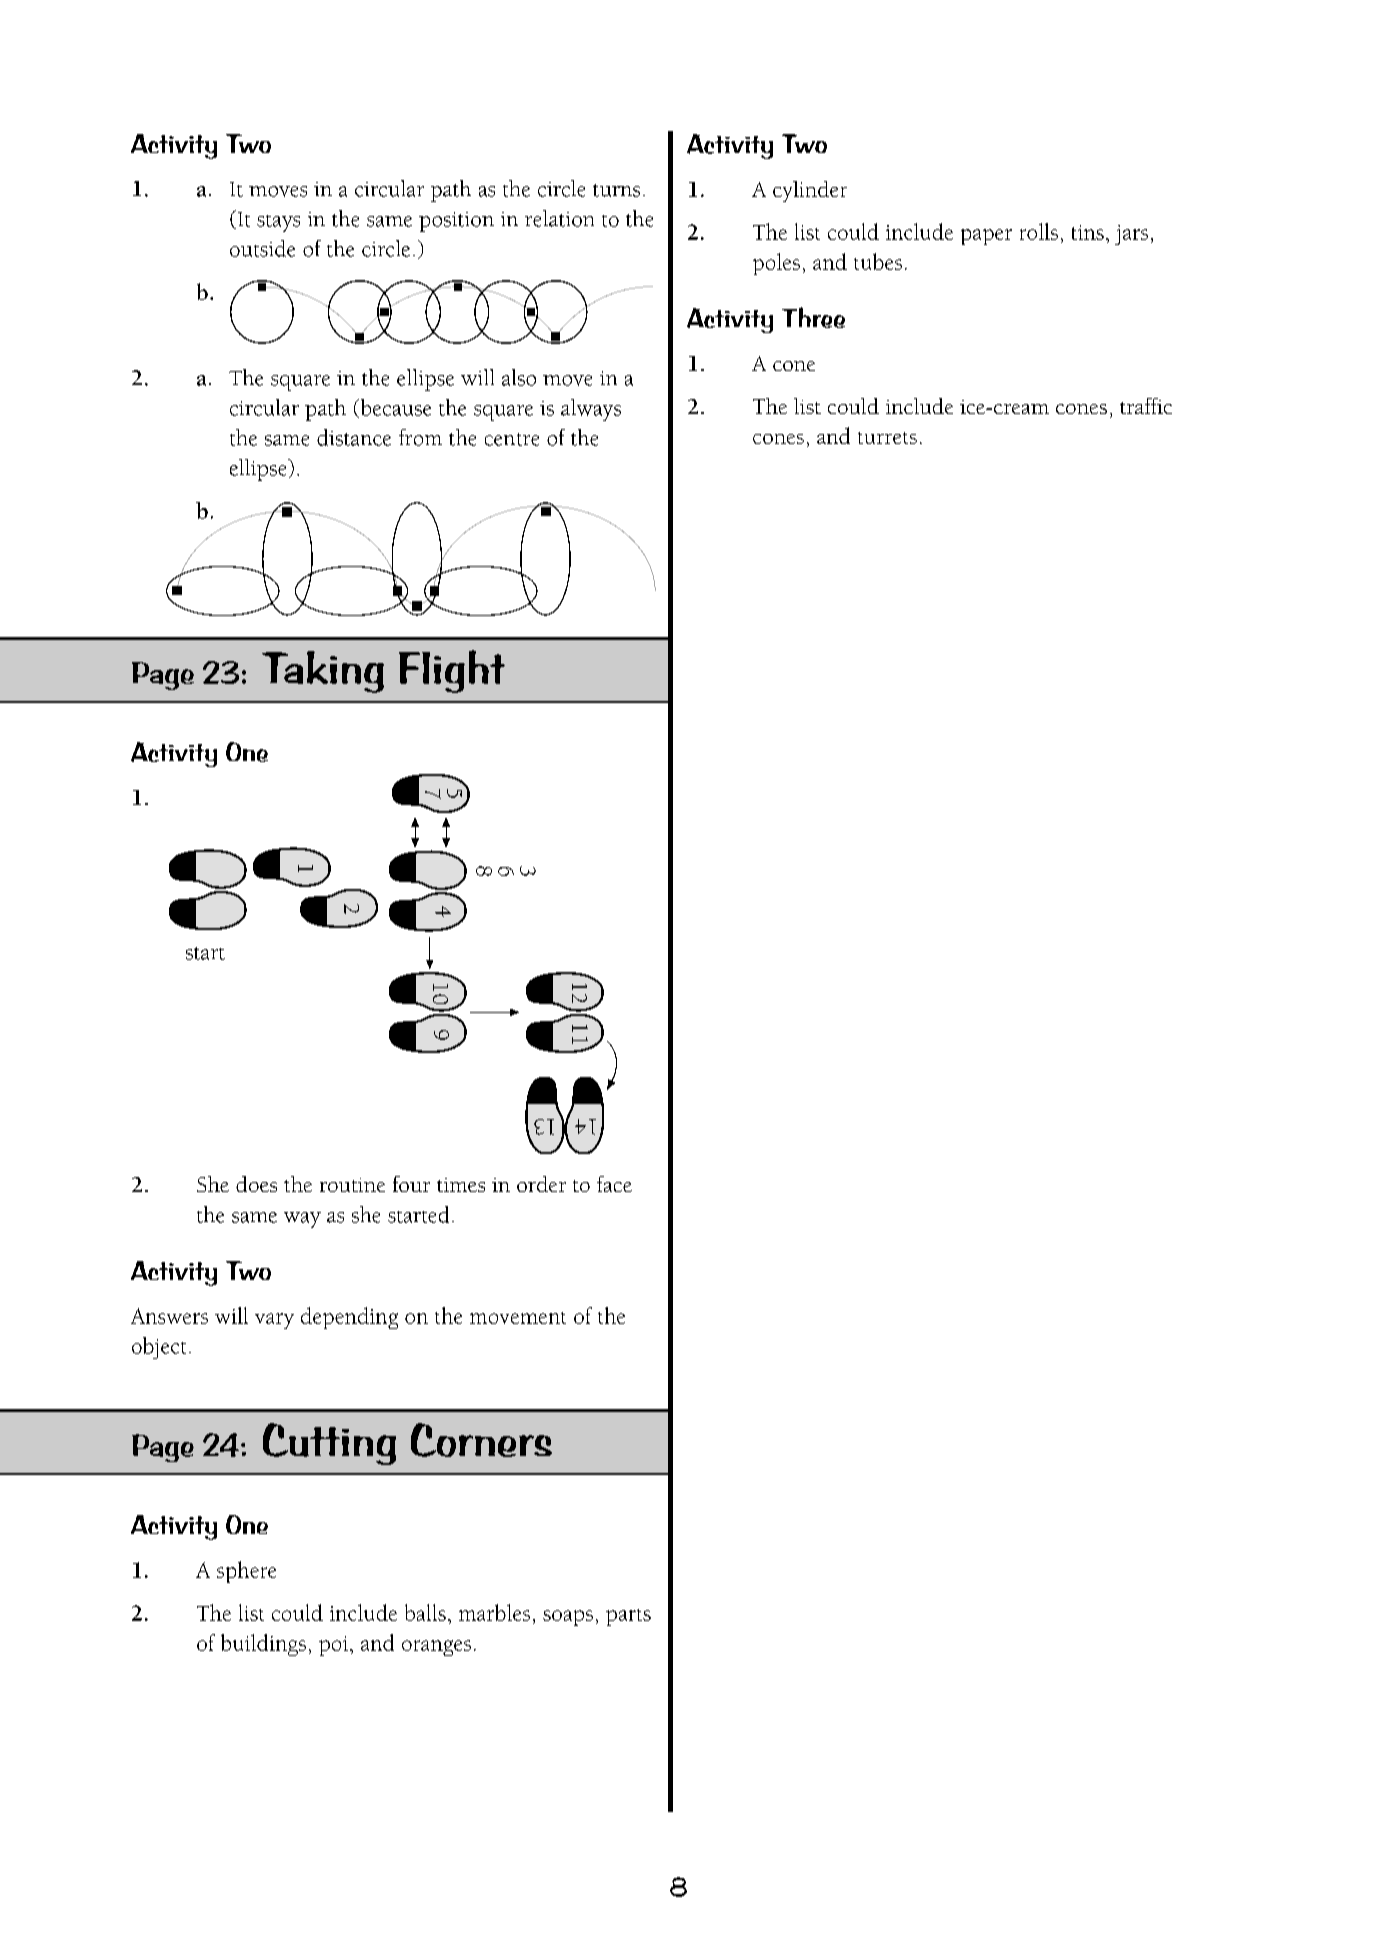  Describe the element at coordinates (541, 1184) in the screenshot. I see `order` at that location.
